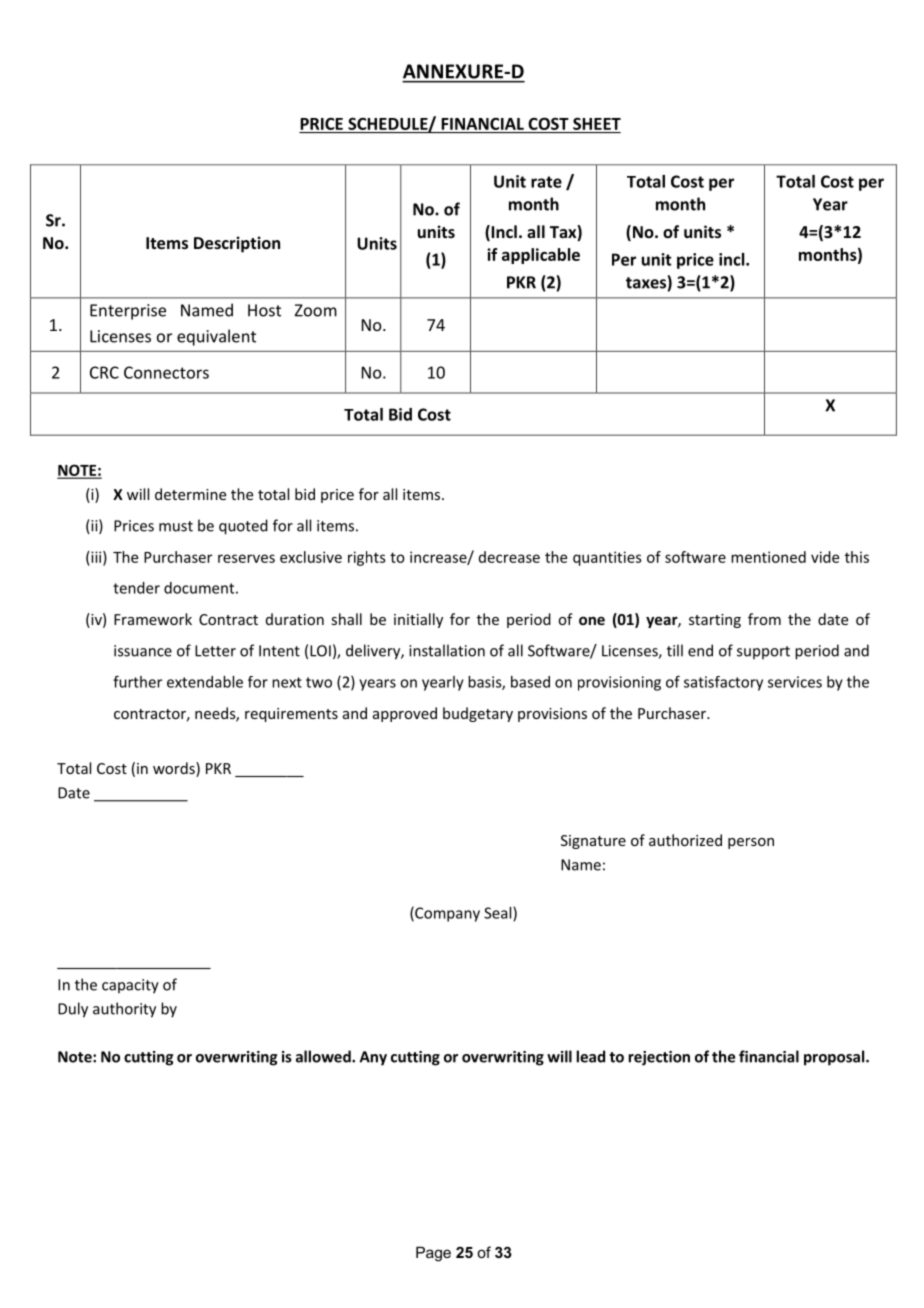  Describe the element at coordinates (751, 843) in the document. I see `person` at that location.
